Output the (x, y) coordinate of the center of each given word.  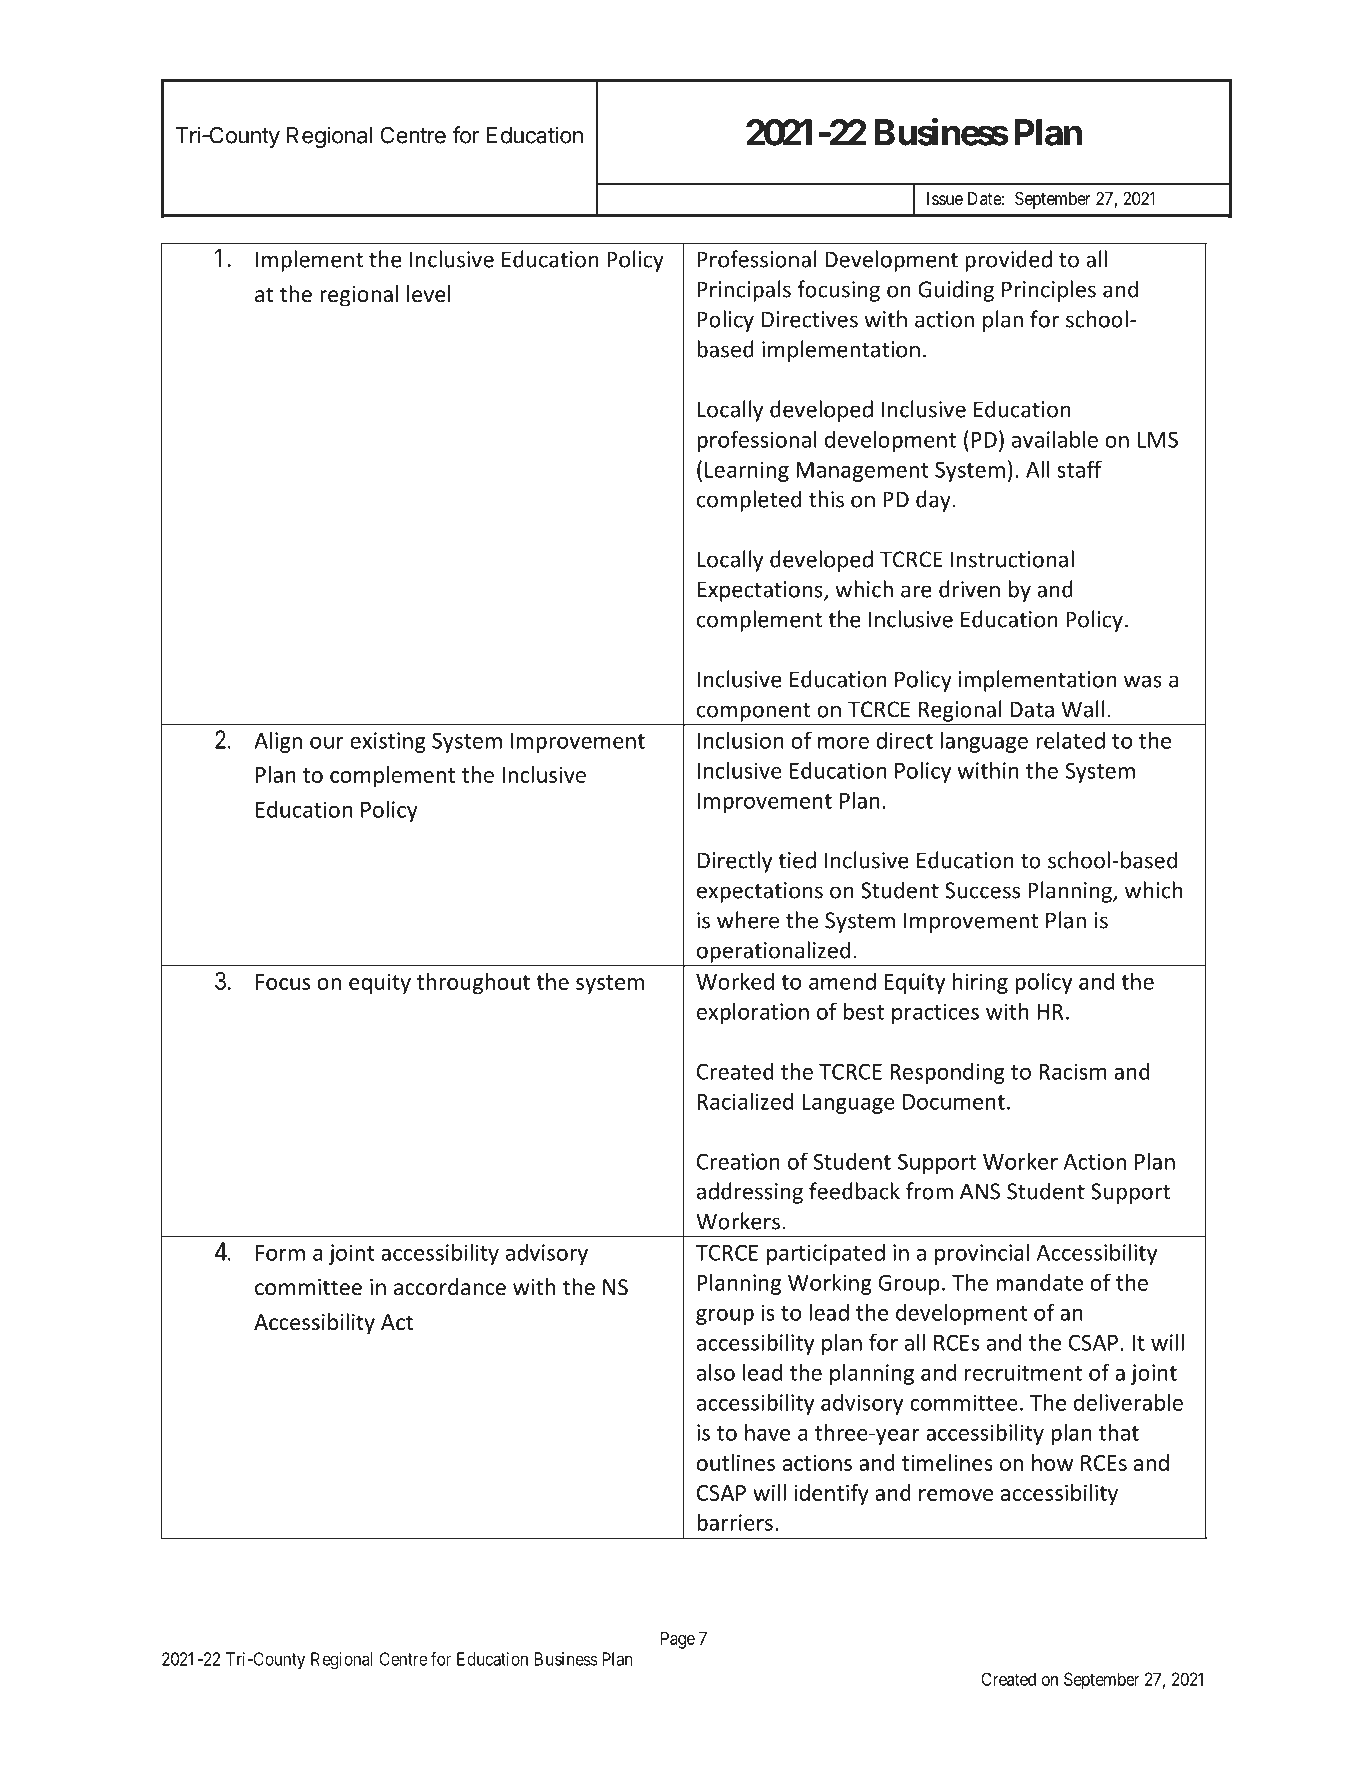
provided (1008, 261)
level (429, 294)
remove (956, 1495)
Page (678, 1640)
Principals (744, 291)
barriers (735, 1522)
